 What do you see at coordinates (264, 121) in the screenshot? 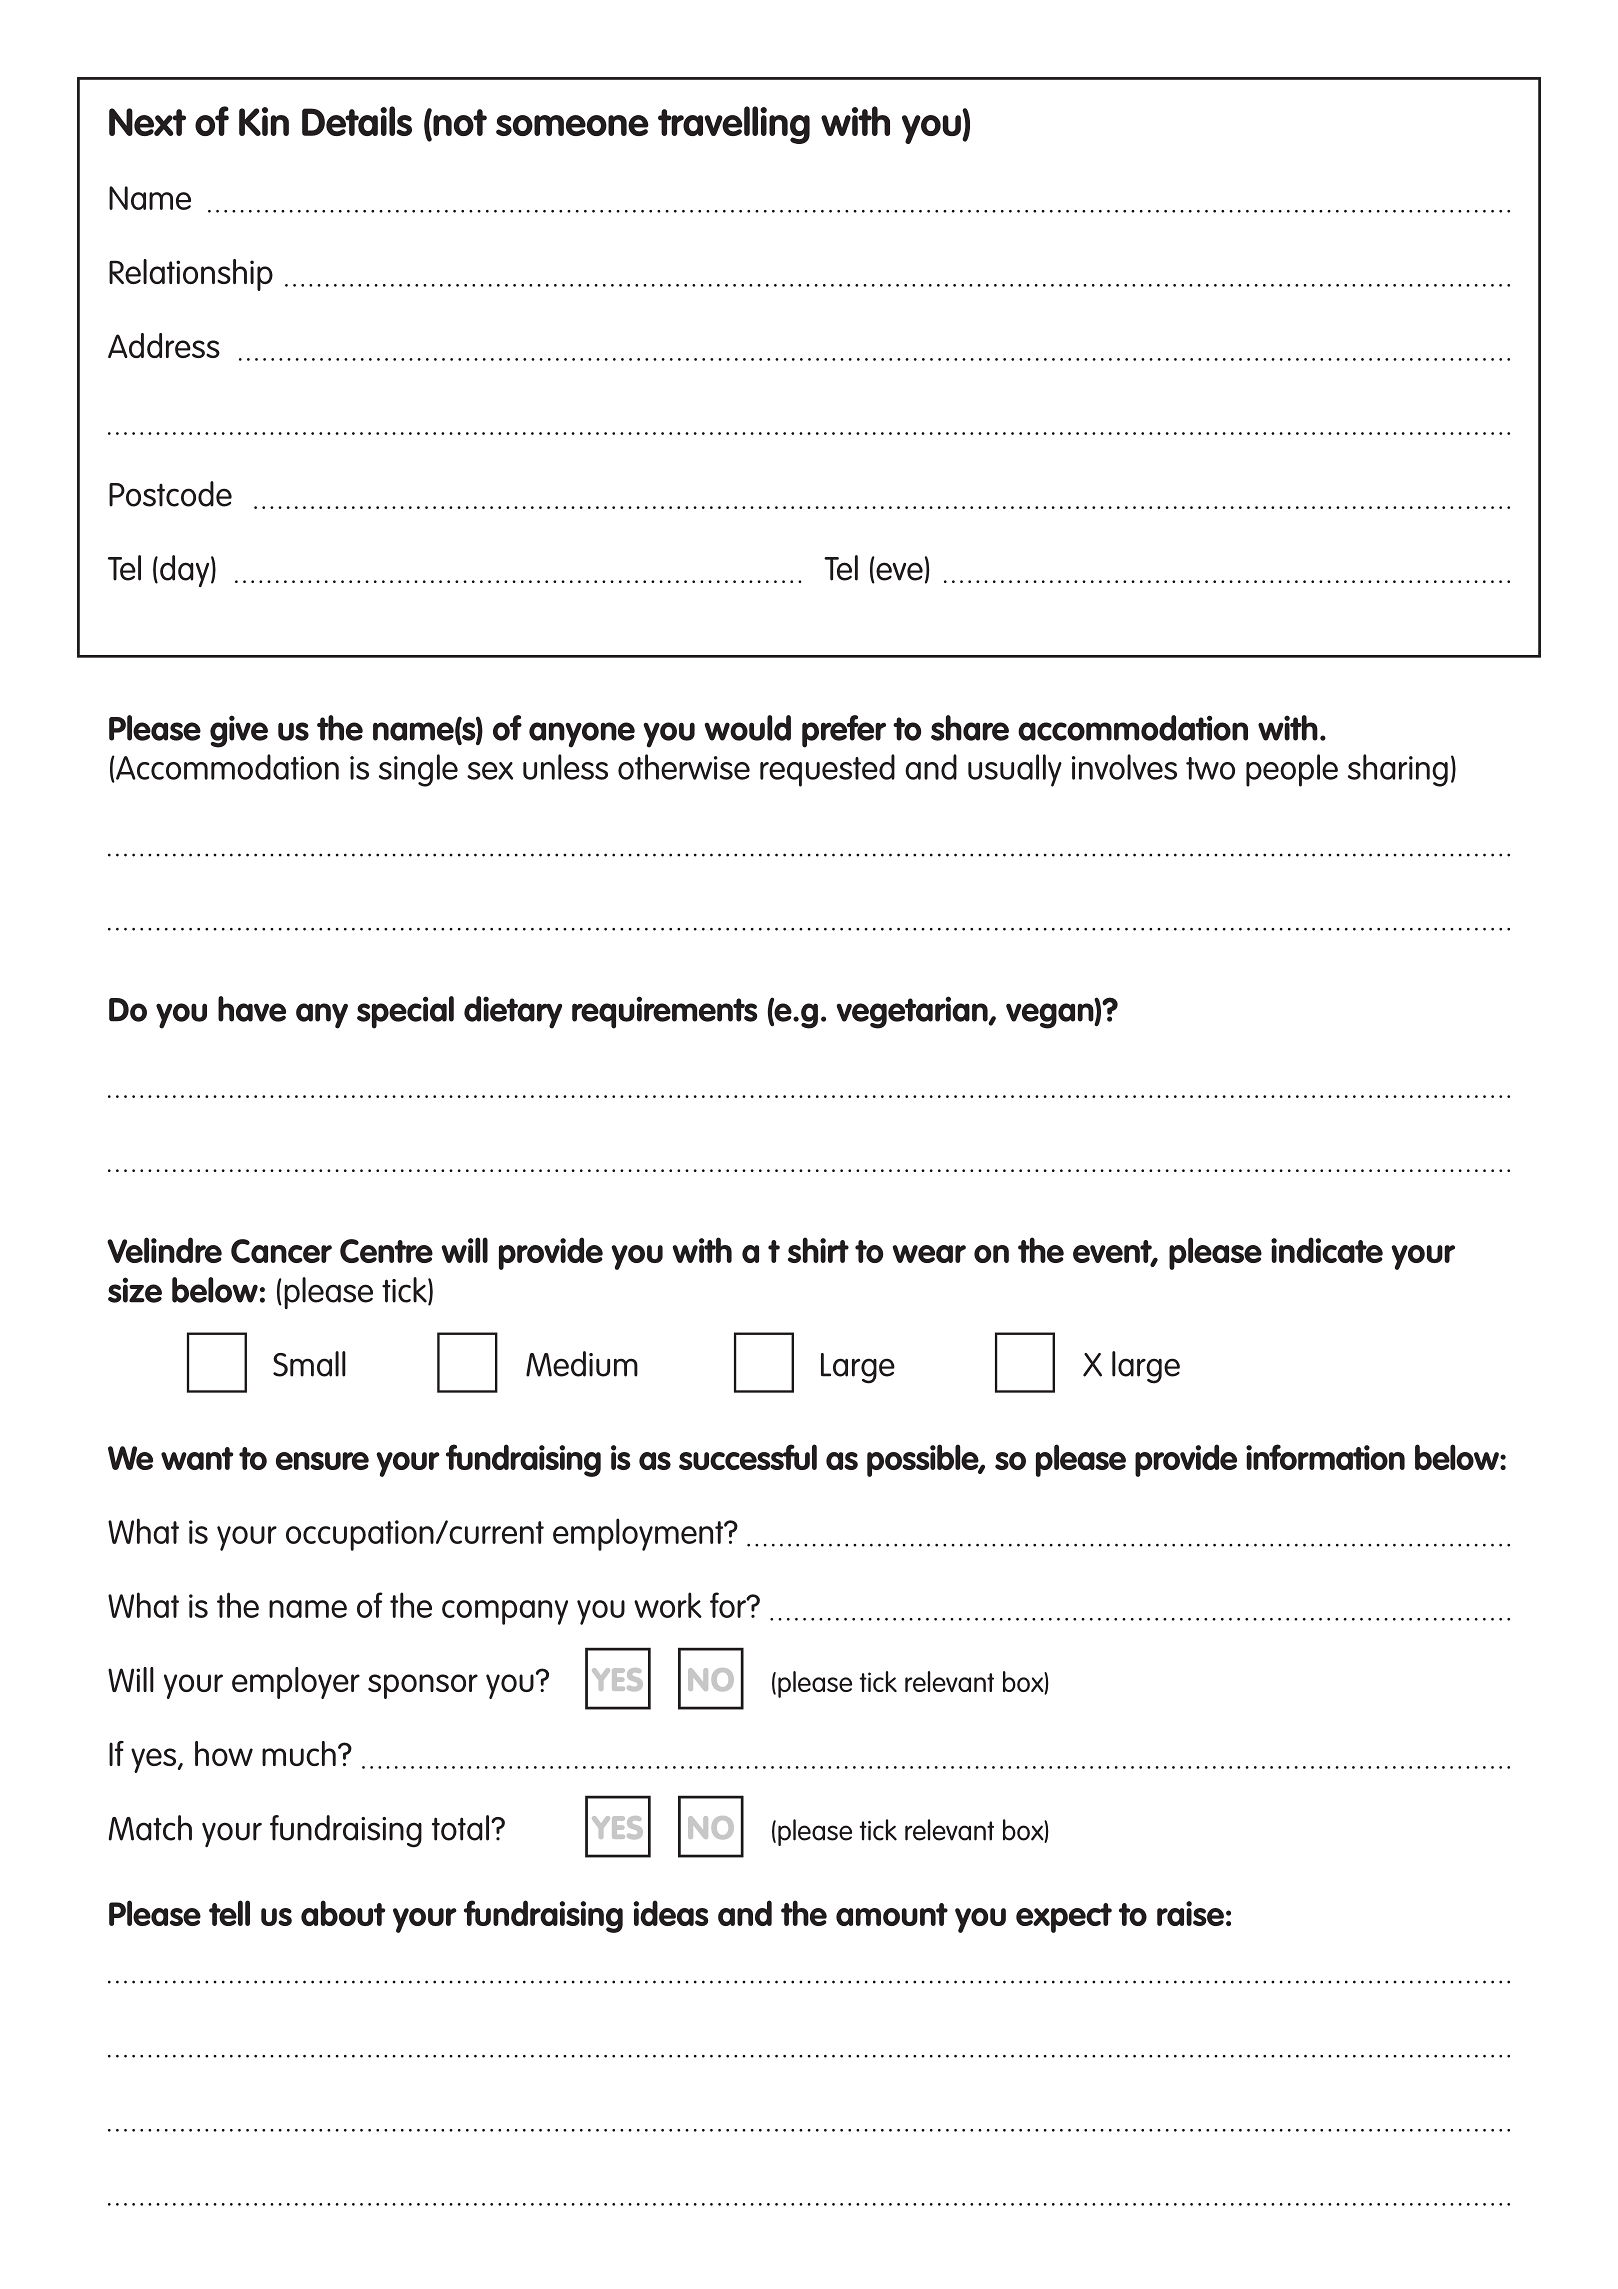
I see `Kin` at bounding box center [264, 121].
